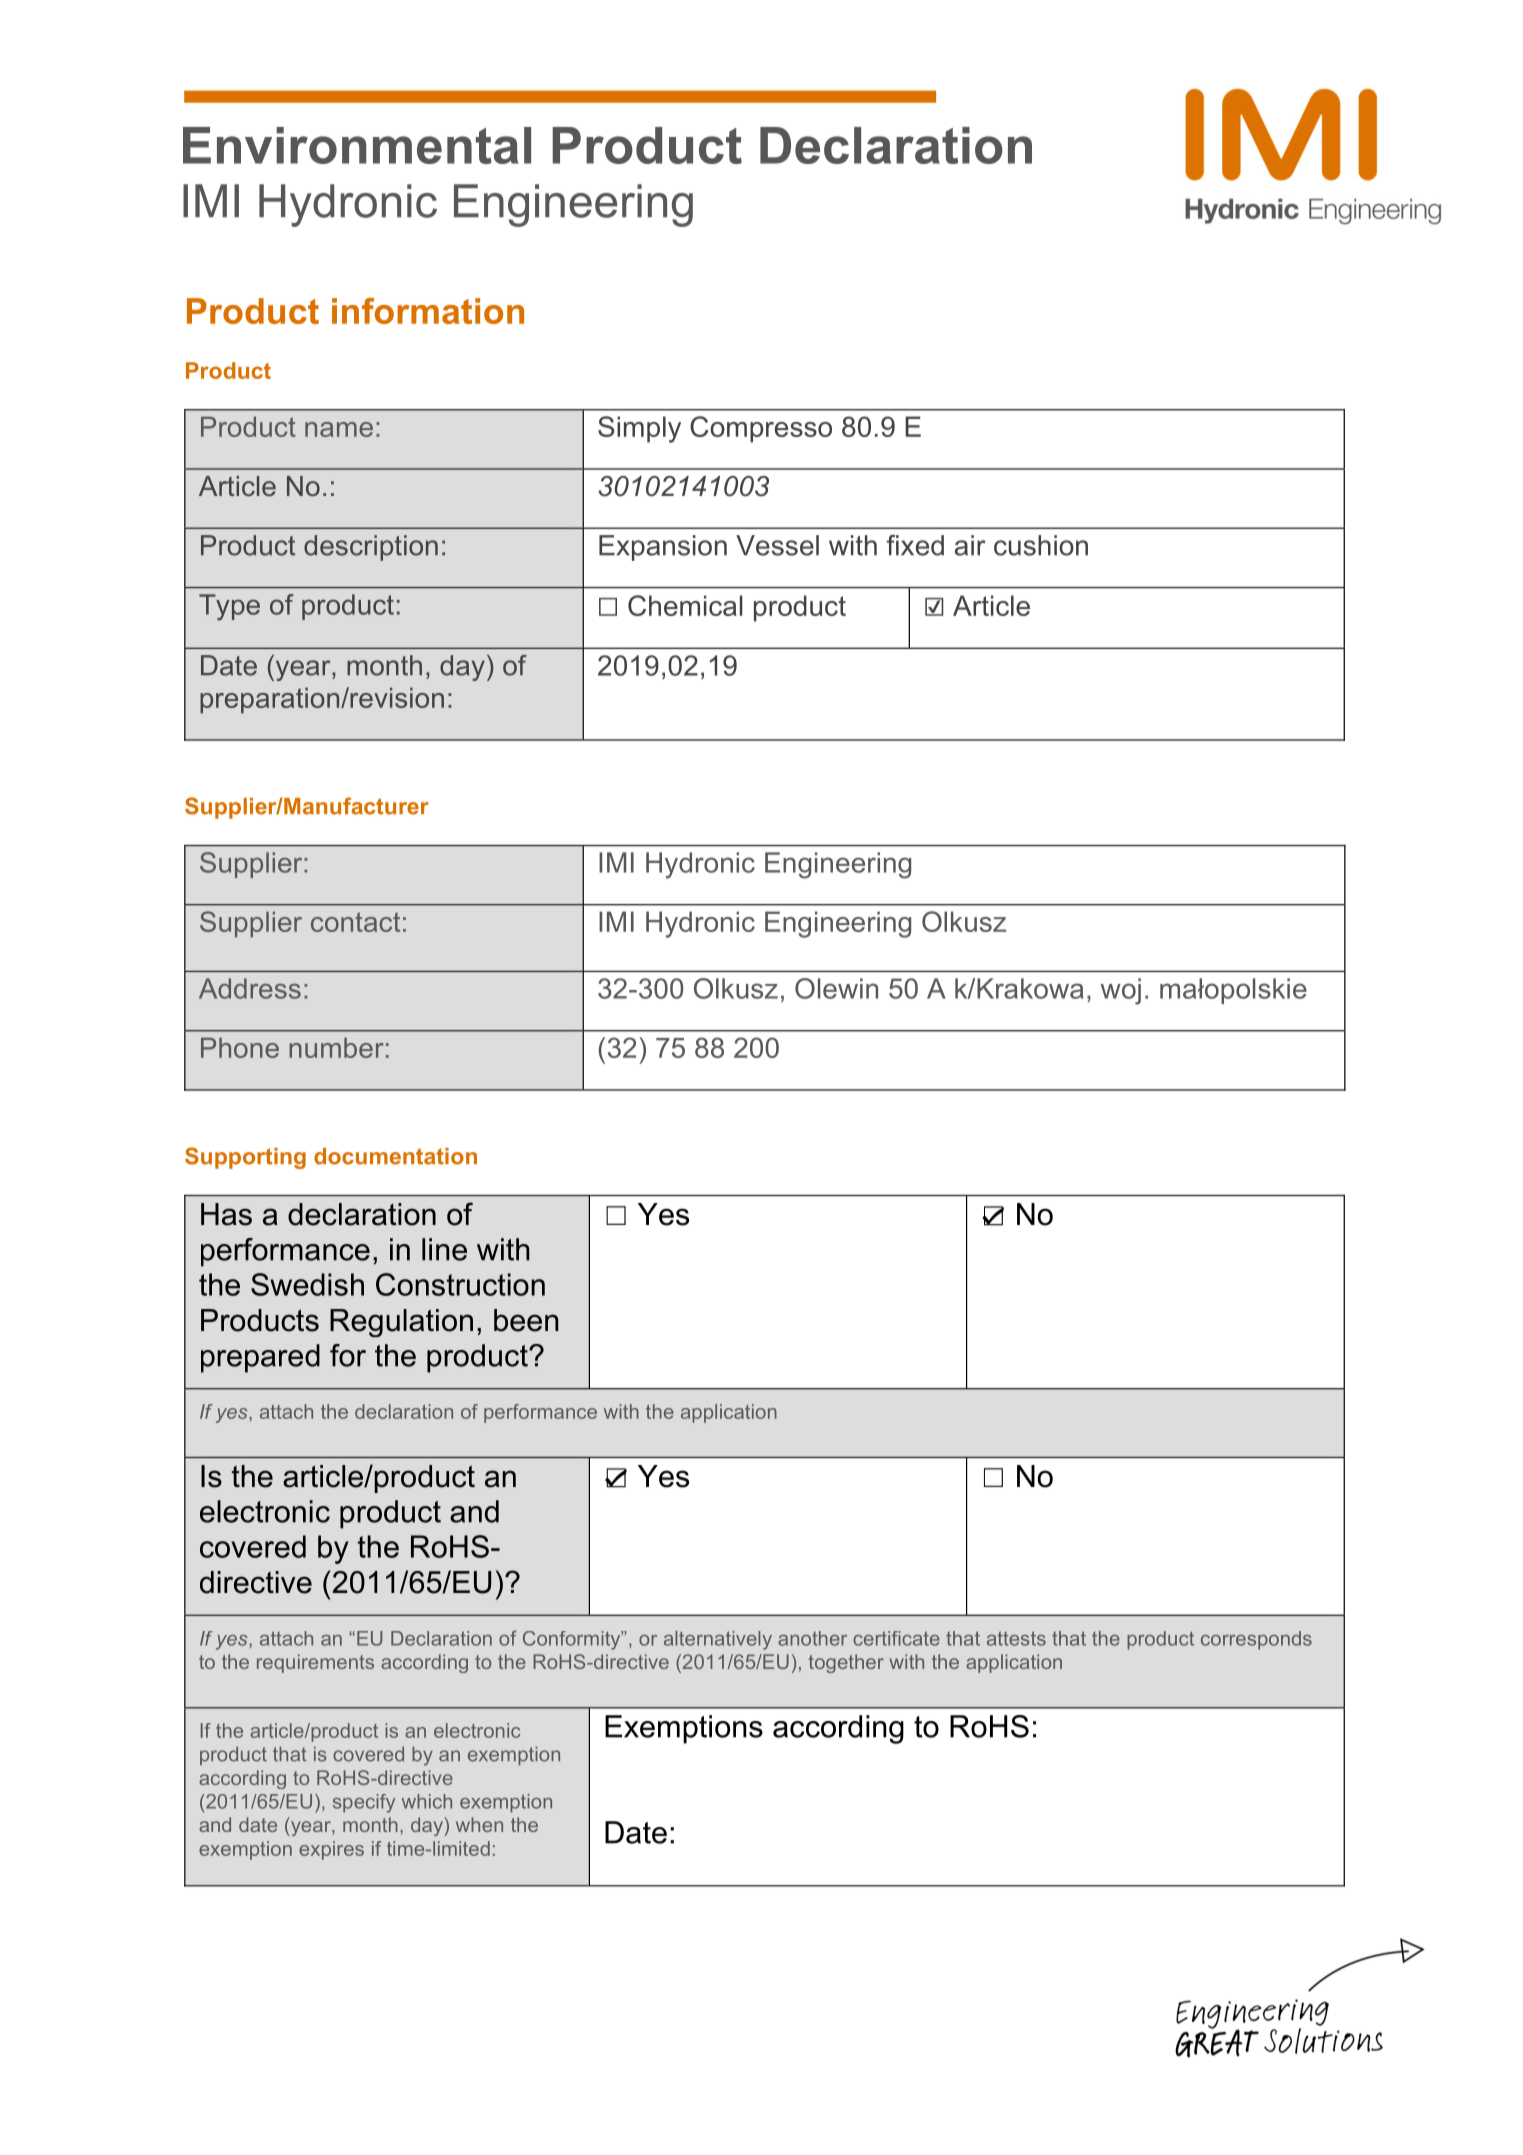  Describe the element at coordinates (357, 145) in the document. I see `Environmental` at that location.
